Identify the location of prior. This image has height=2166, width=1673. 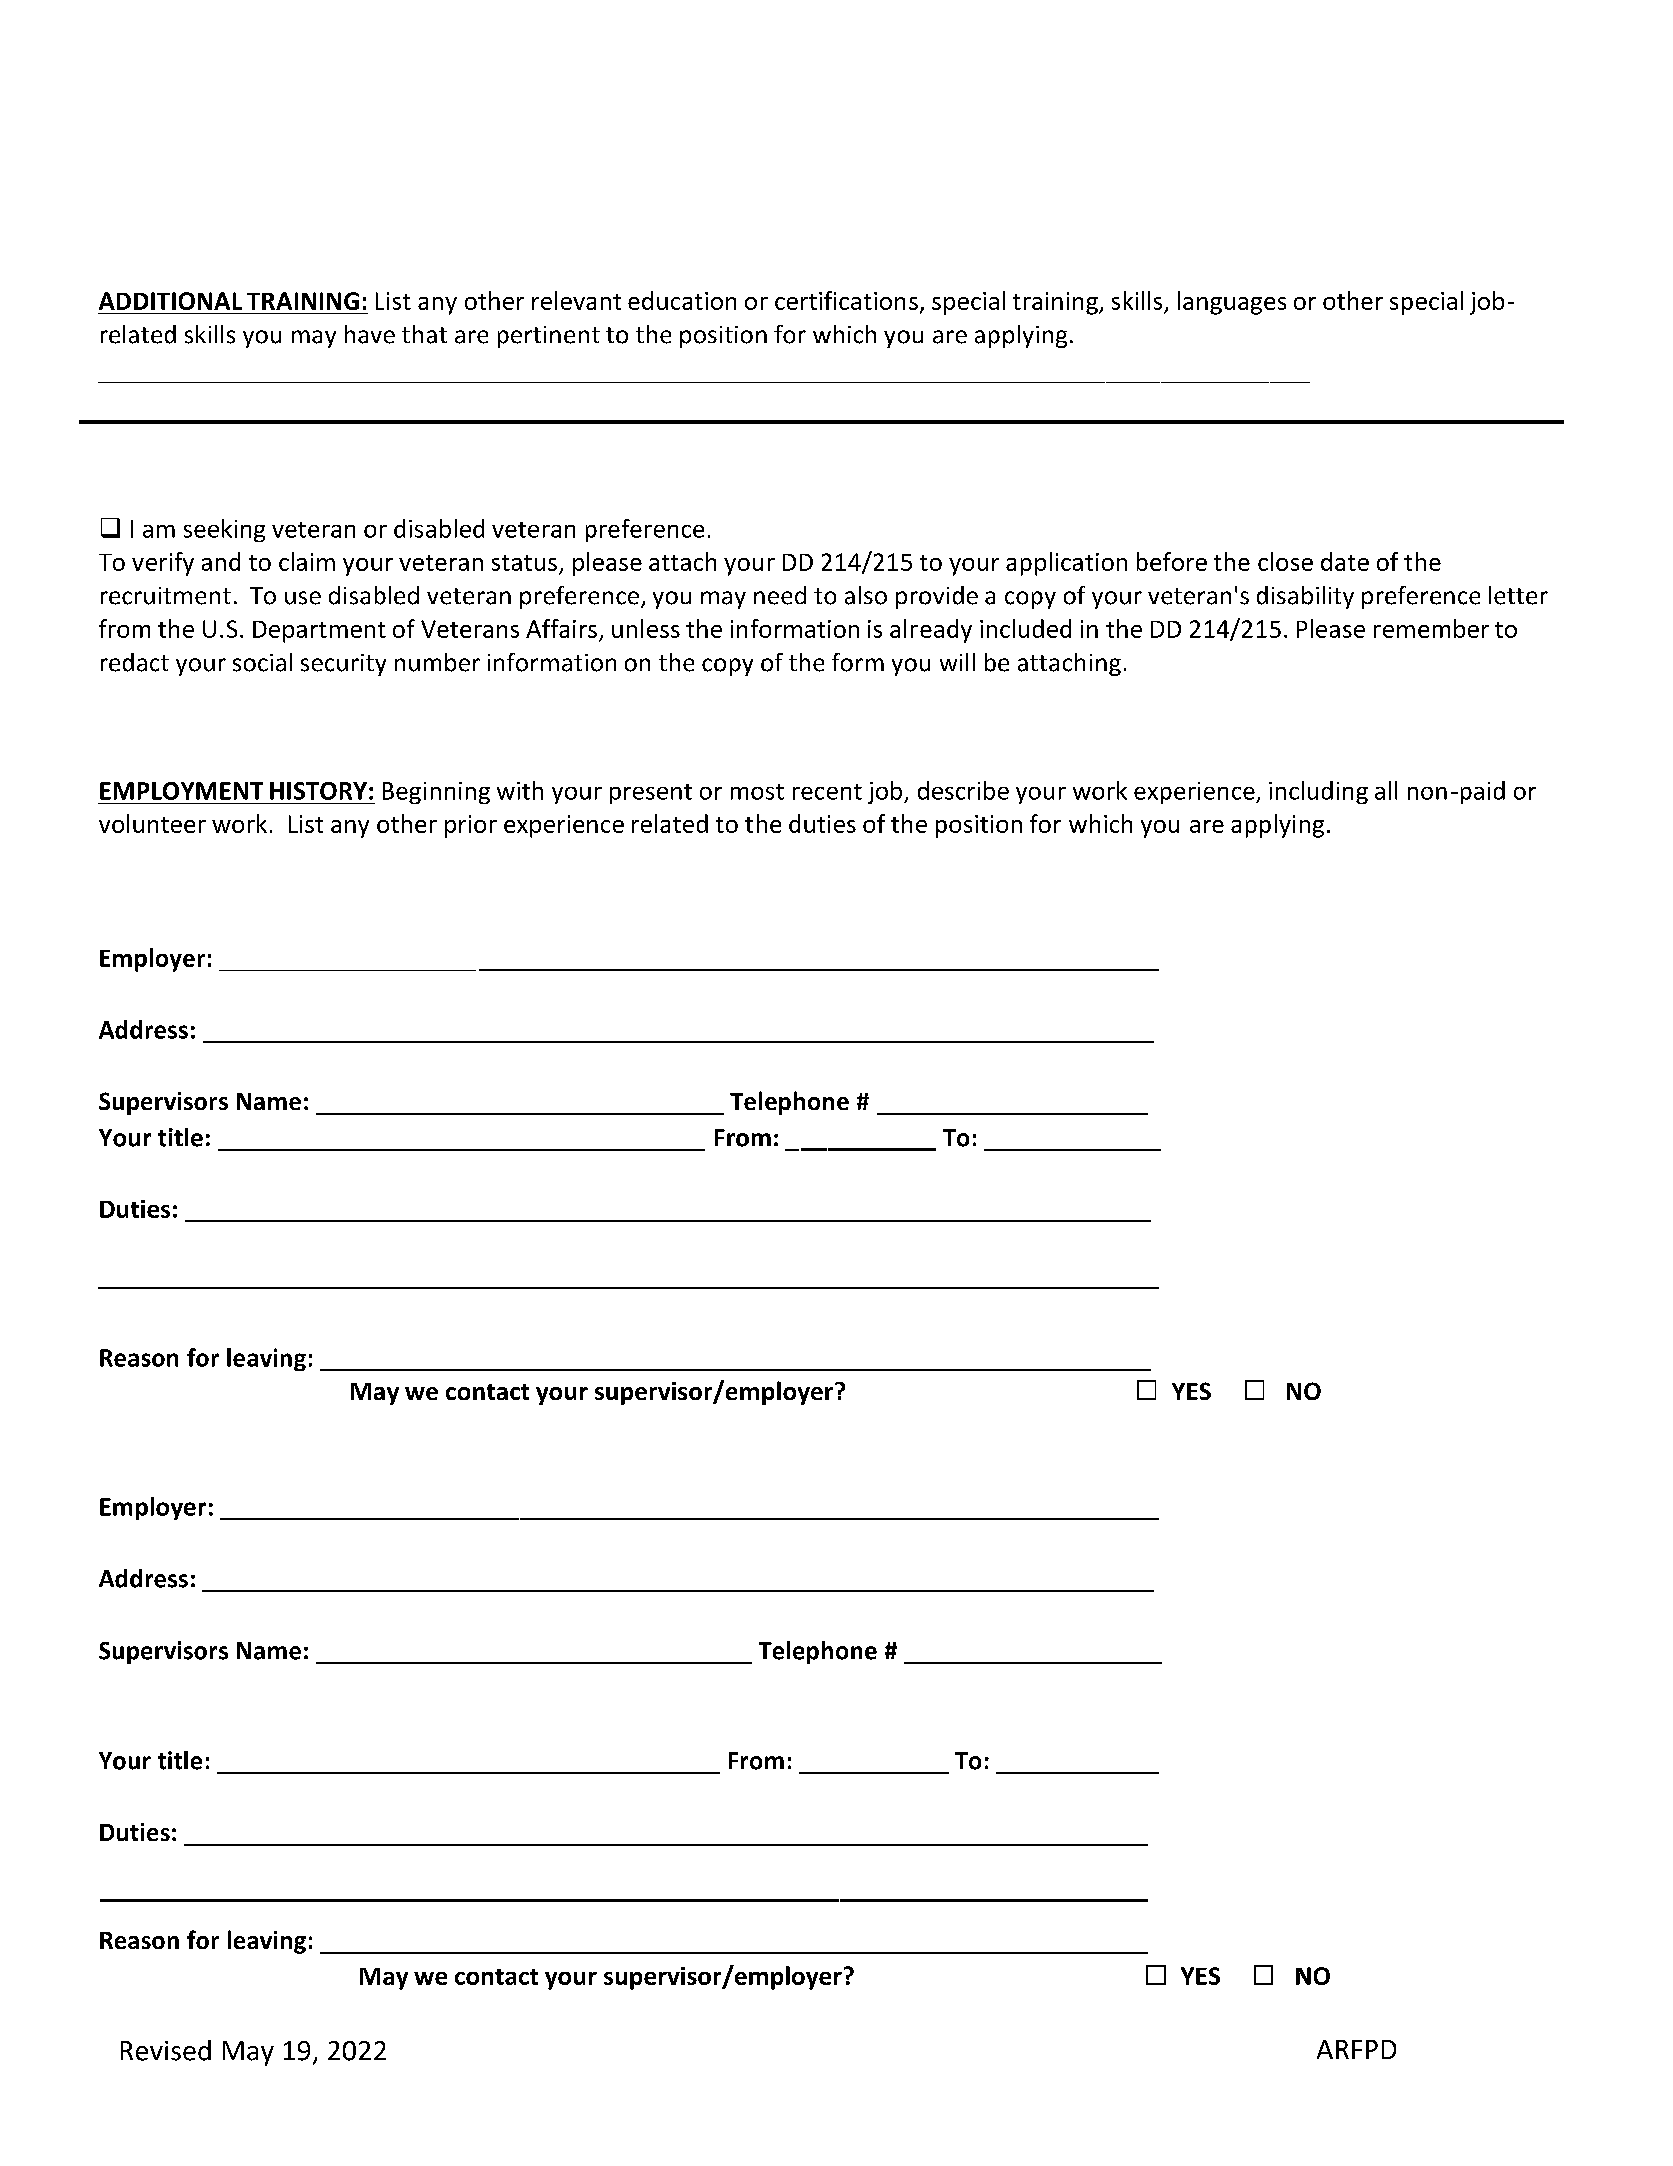
(471, 826).
